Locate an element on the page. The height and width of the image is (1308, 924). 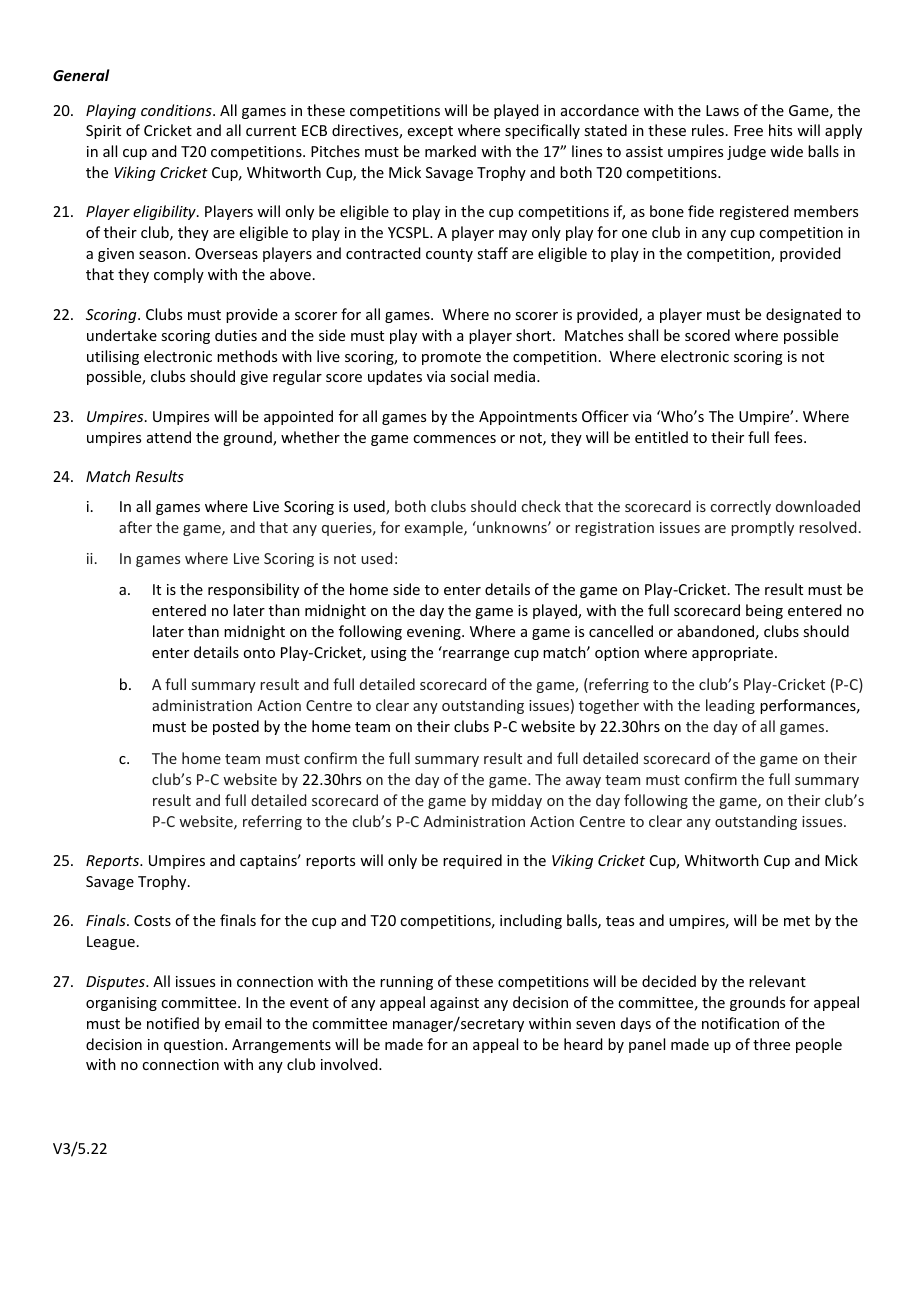
promote is located at coordinates (451, 358).
